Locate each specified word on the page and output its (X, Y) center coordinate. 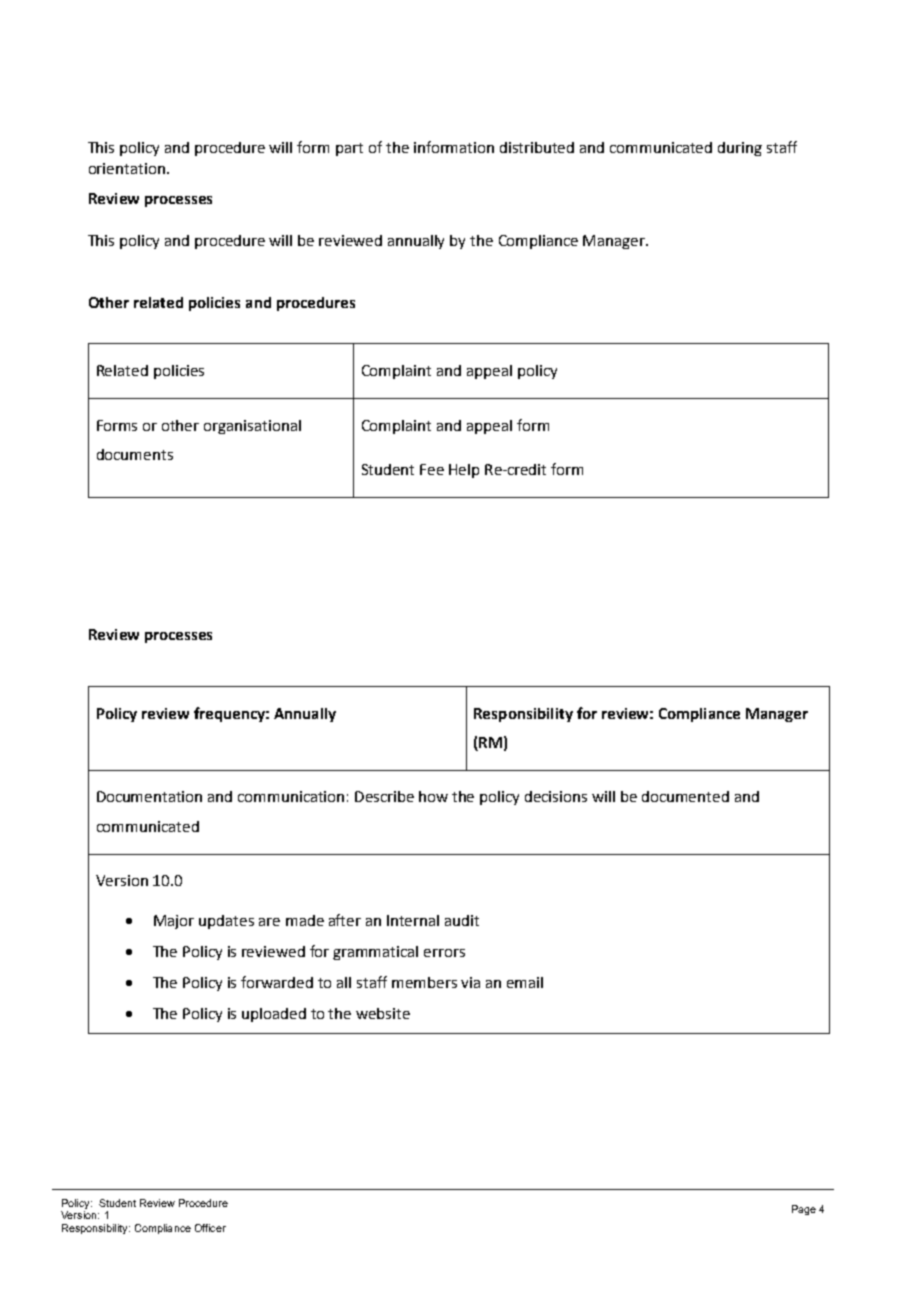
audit (462, 920)
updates (226, 922)
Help (464, 471)
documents (135, 454)
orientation (127, 168)
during (740, 149)
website (383, 1013)
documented (685, 796)
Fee (432, 469)
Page (804, 1210)
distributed (537, 147)
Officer (210, 1228)
